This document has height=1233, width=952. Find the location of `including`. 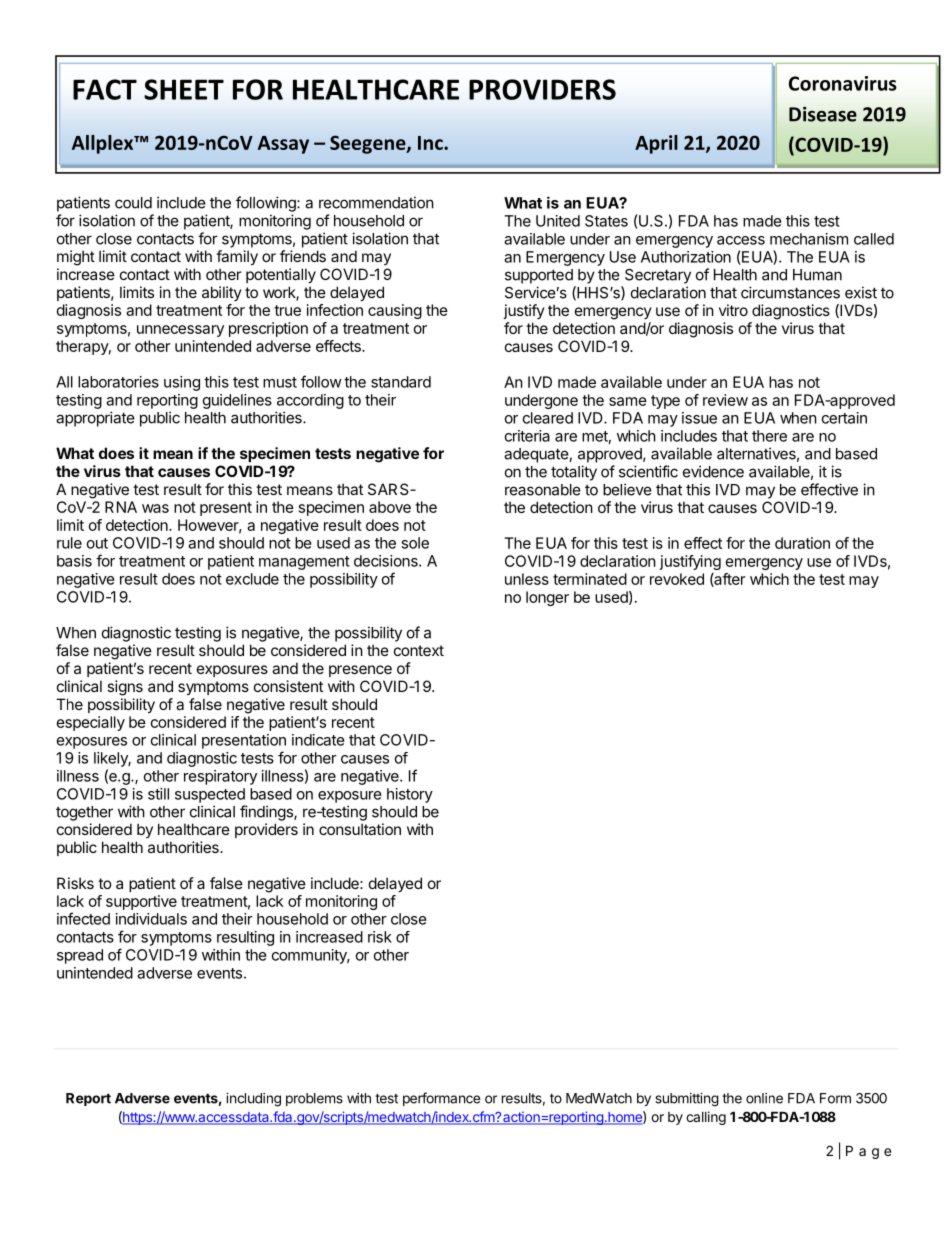

including is located at coordinates (253, 1100).
